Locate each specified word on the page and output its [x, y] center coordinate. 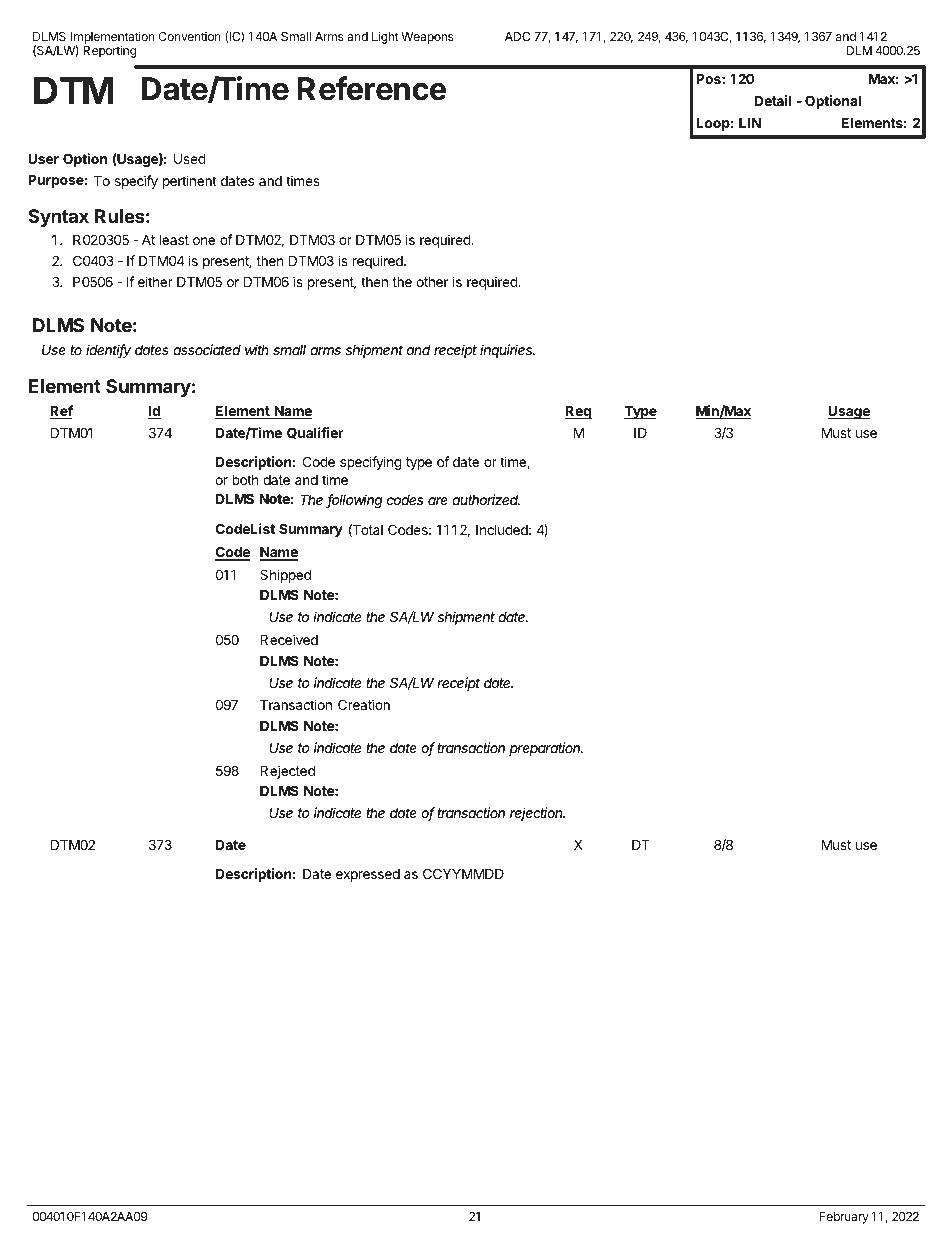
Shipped [285, 576]
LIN [750, 123]
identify [108, 351]
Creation [364, 704]
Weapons [427, 38]
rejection [537, 814]
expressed [368, 875]
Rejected [287, 772]
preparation [546, 749]
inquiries [507, 351]
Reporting [109, 51]
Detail [772, 100]
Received [289, 639]
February [844, 1218]
